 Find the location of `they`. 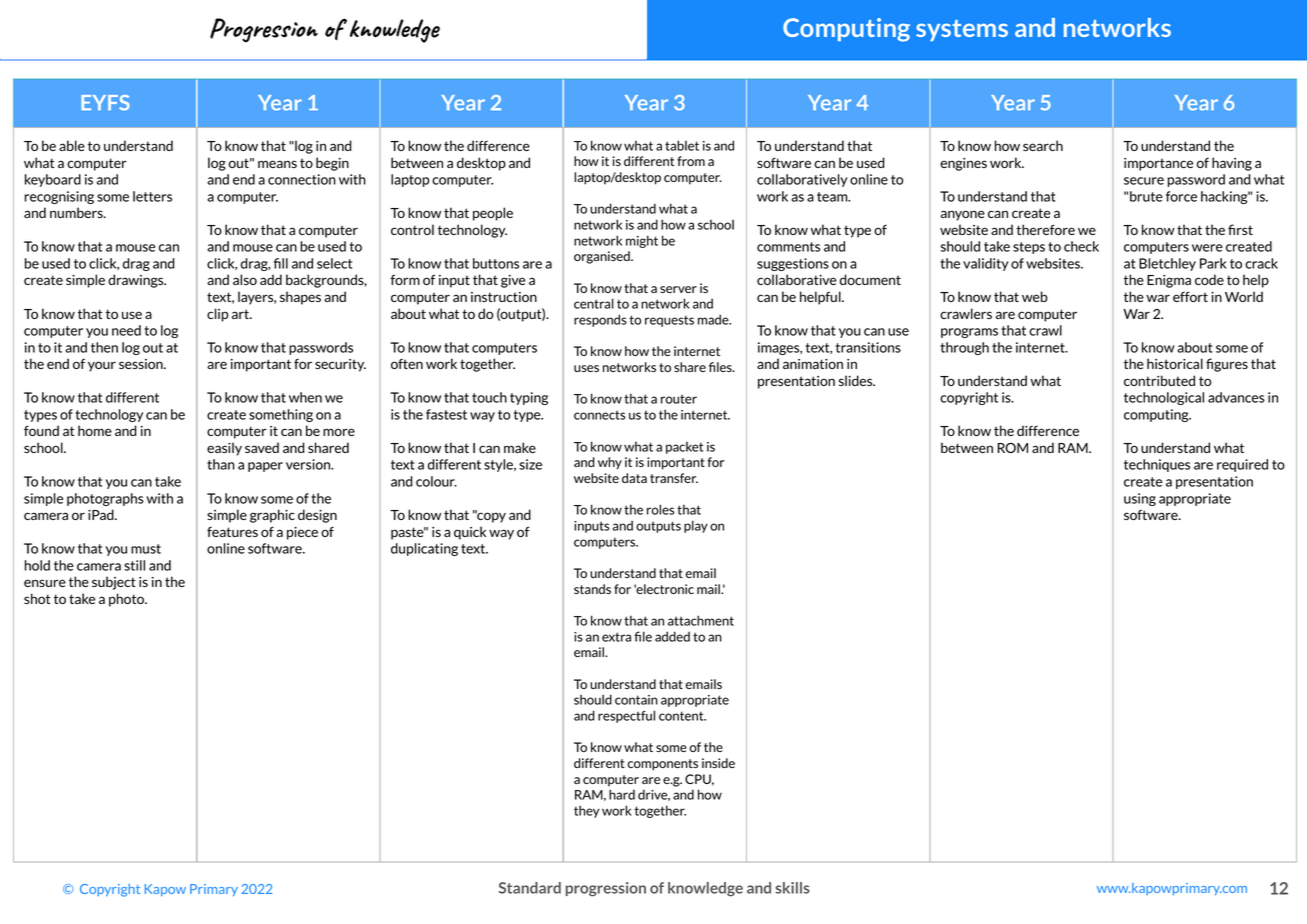

they is located at coordinates (586, 811).
